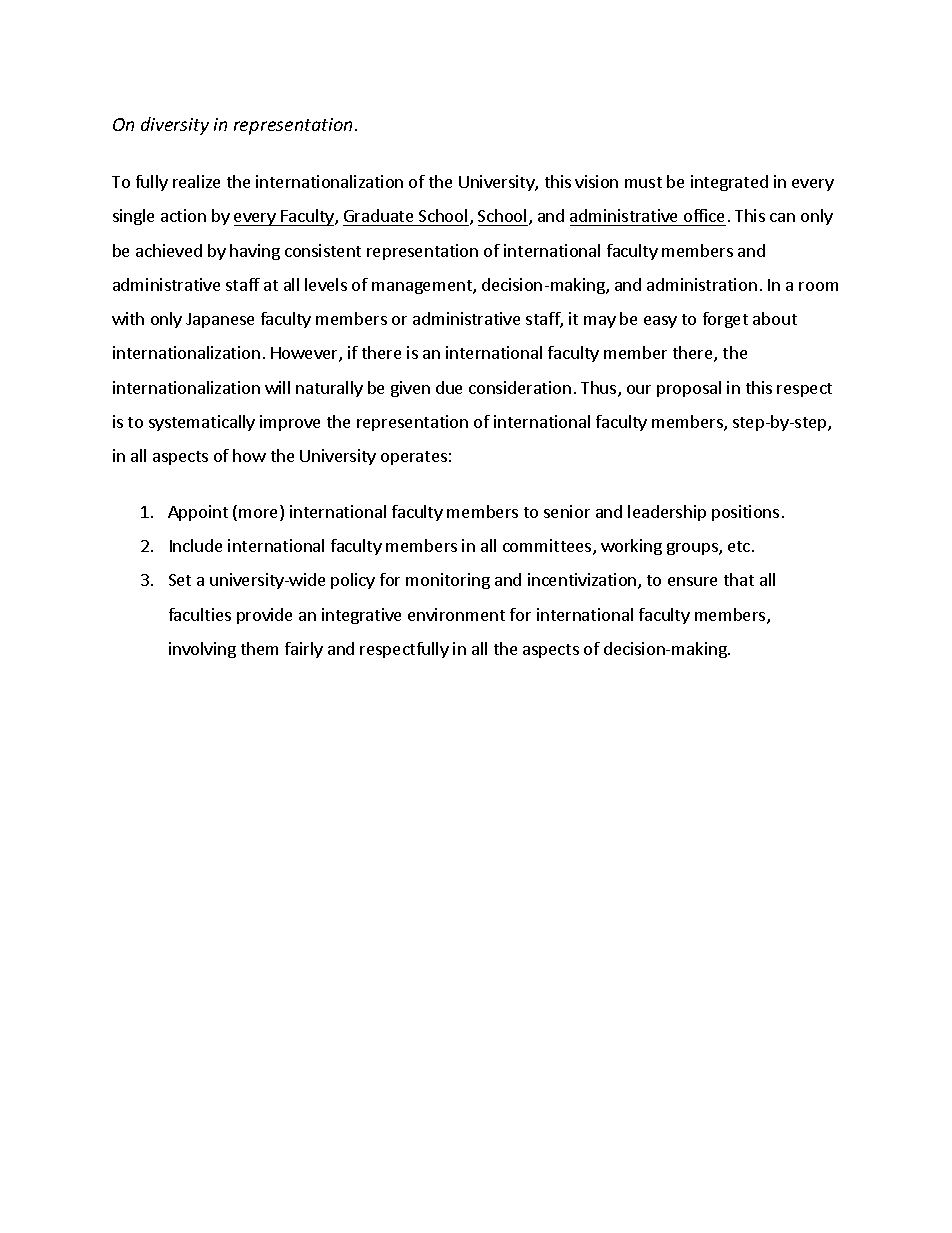 The image size is (952, 1233). What do you see at coordinates (202, 650) in the page?
I see `involving` at bounding box center [202, 650].
